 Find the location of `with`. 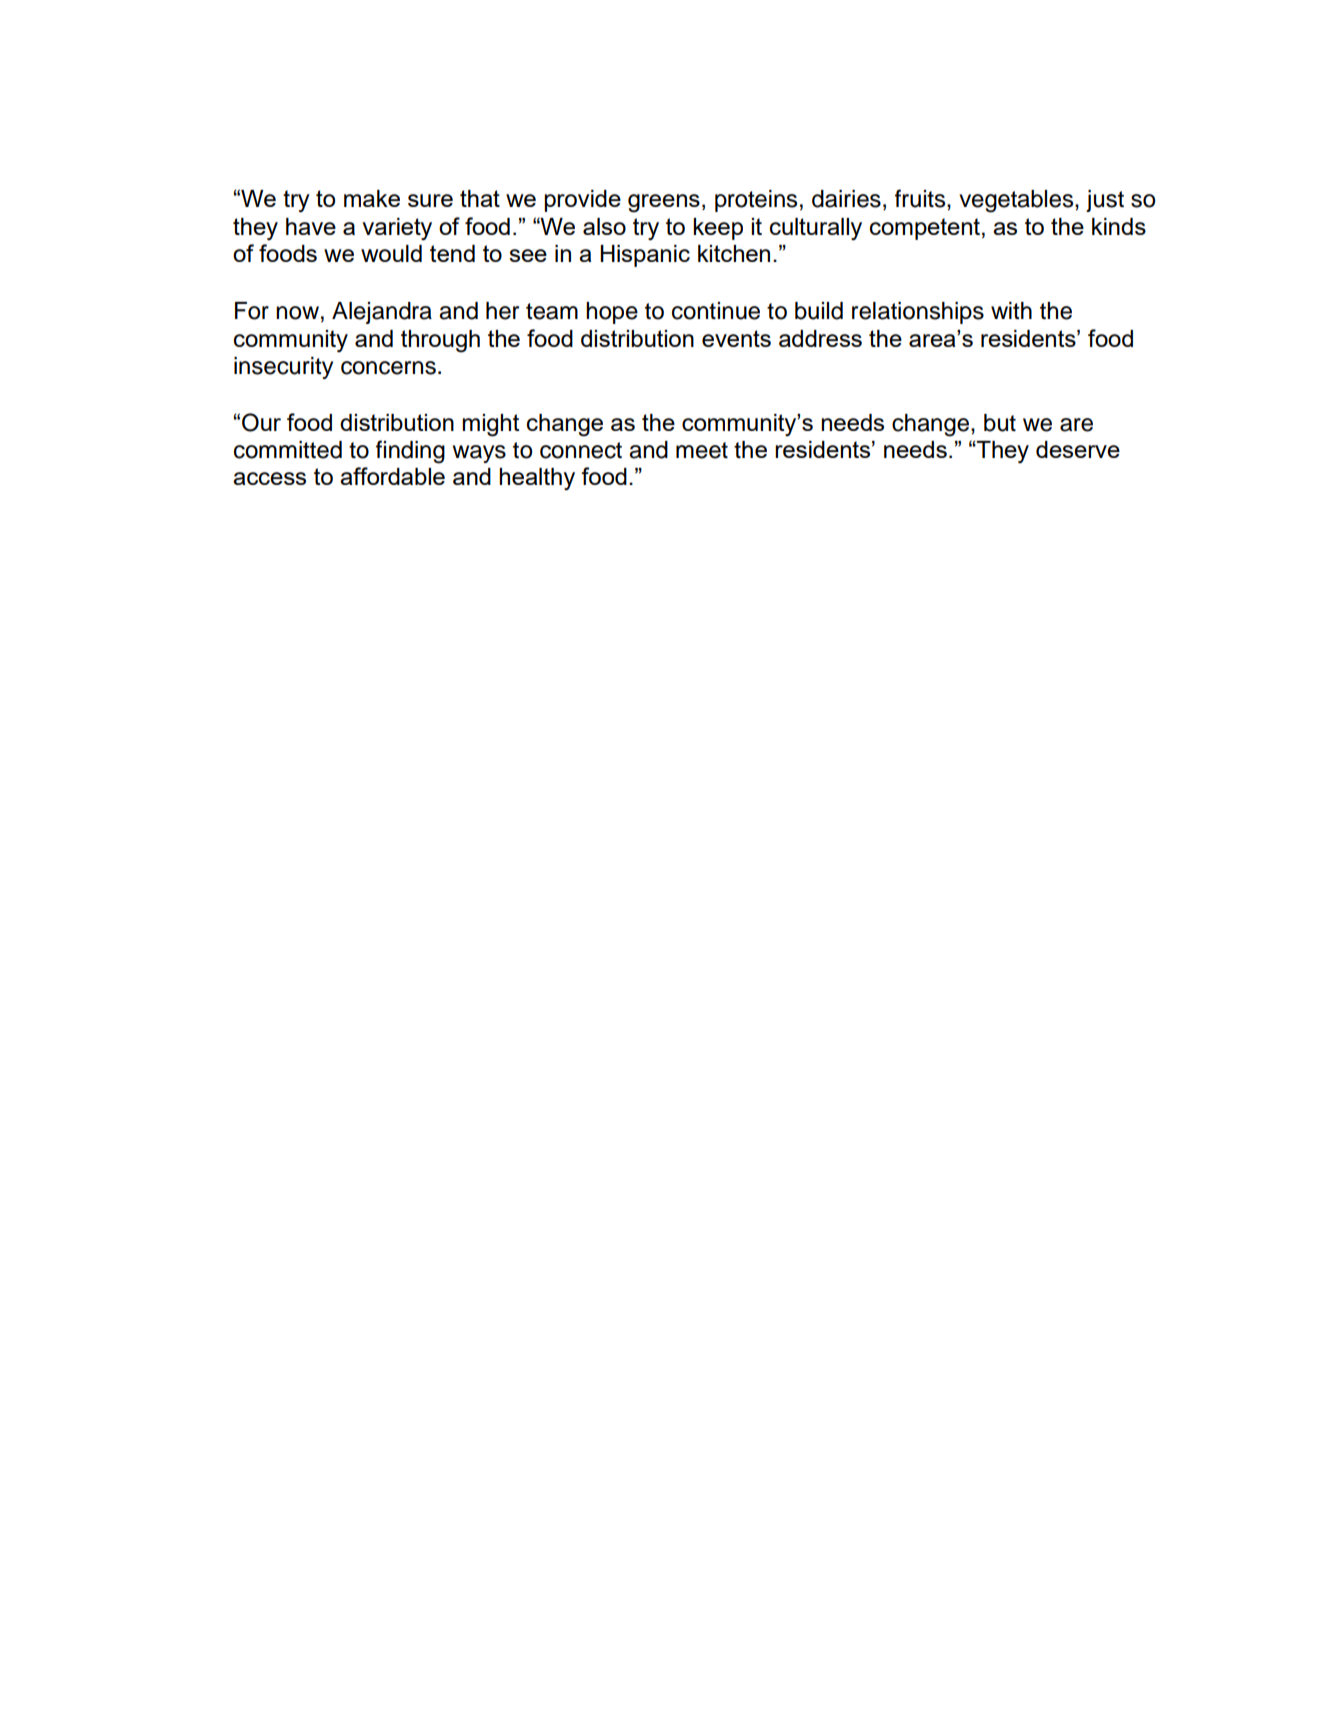

with is located at coordinates (1011, 310).
